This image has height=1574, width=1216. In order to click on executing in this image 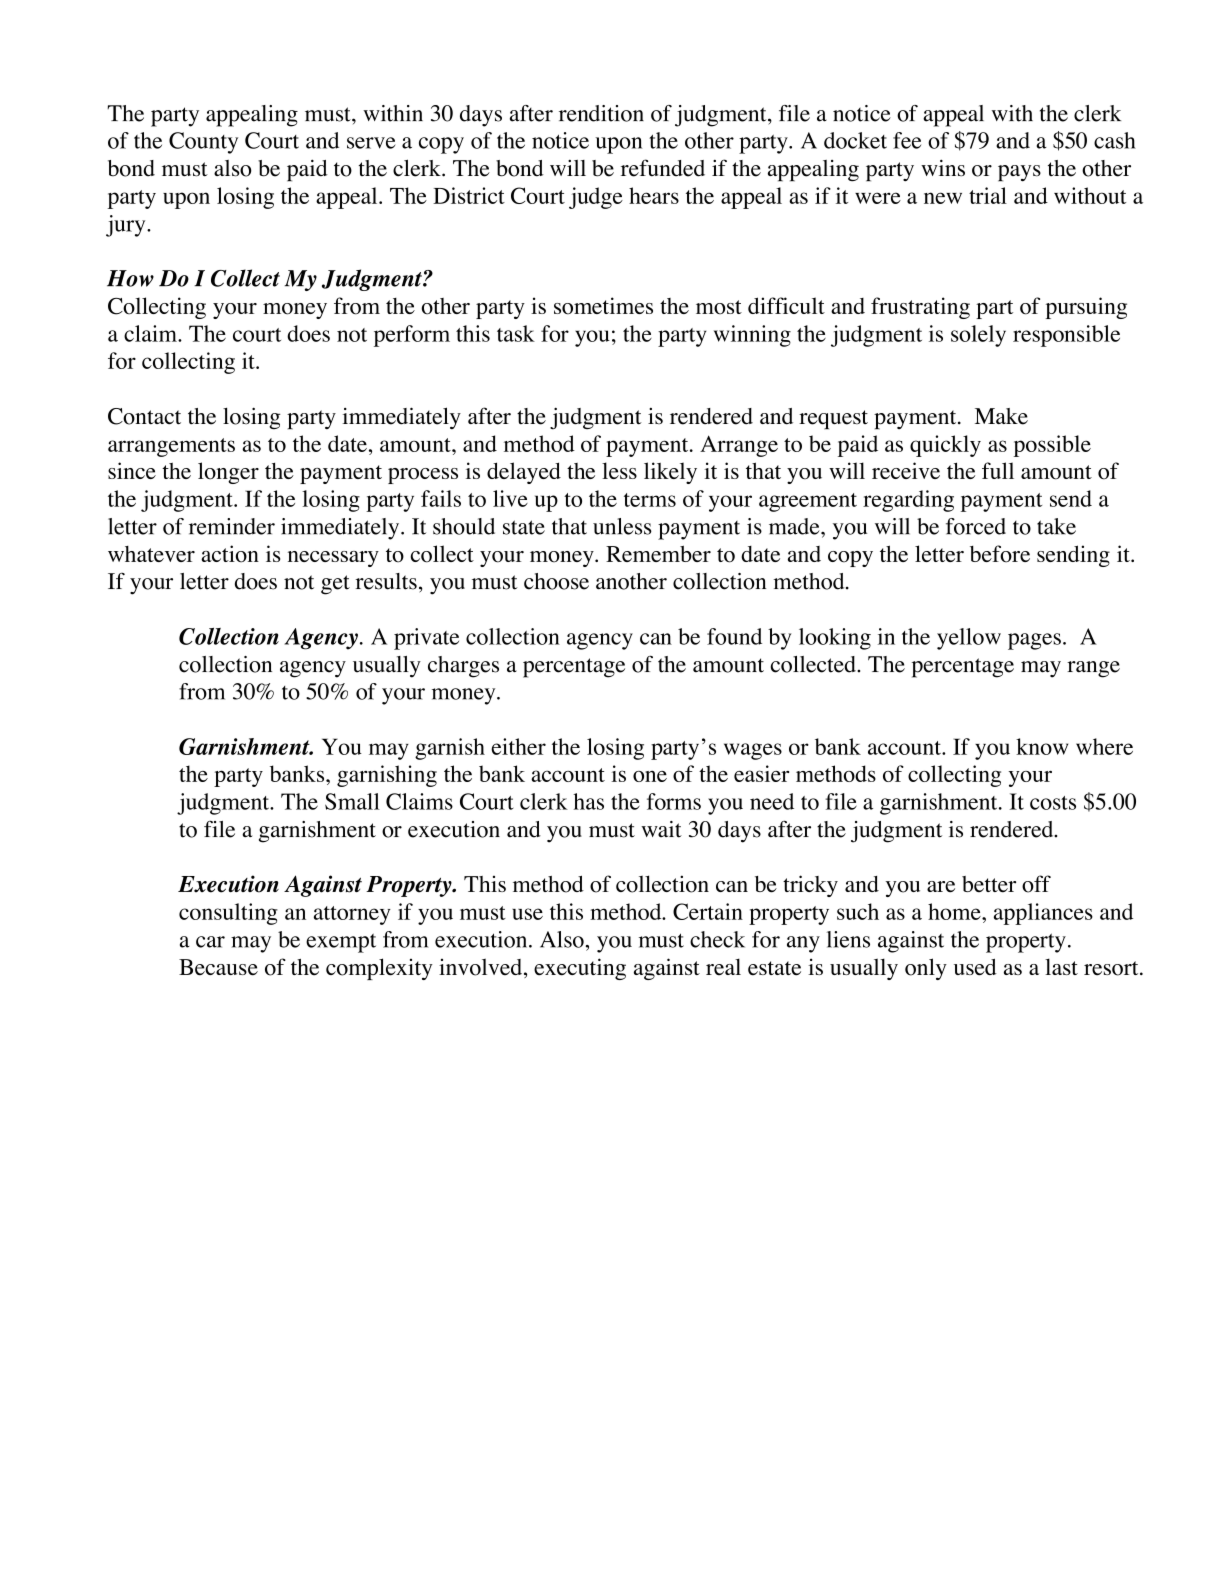, I will do `click(580, 969)`.
